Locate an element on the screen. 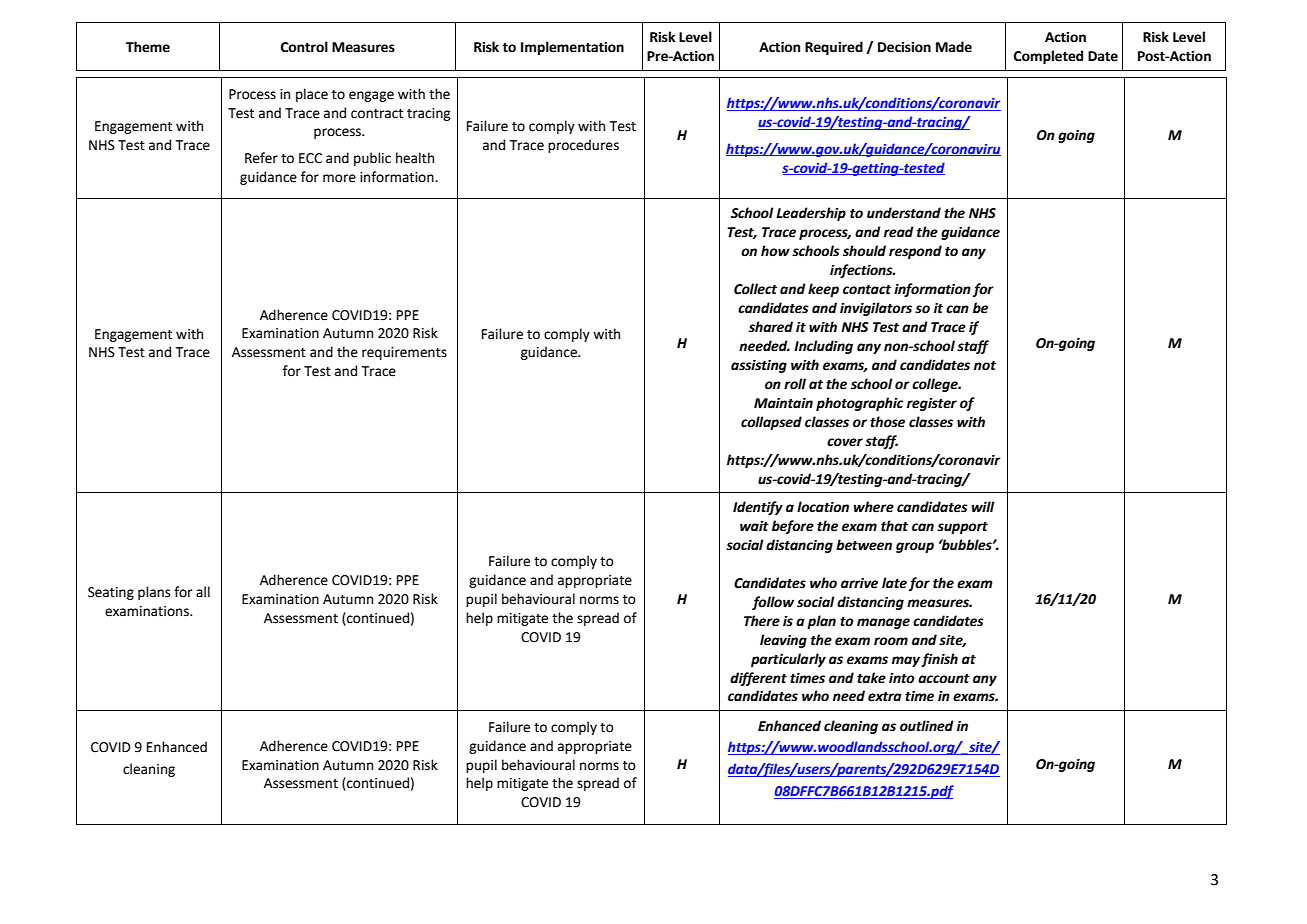 This screenshot has width=1307, height=924. understand is located at coordinates (904, 213).
